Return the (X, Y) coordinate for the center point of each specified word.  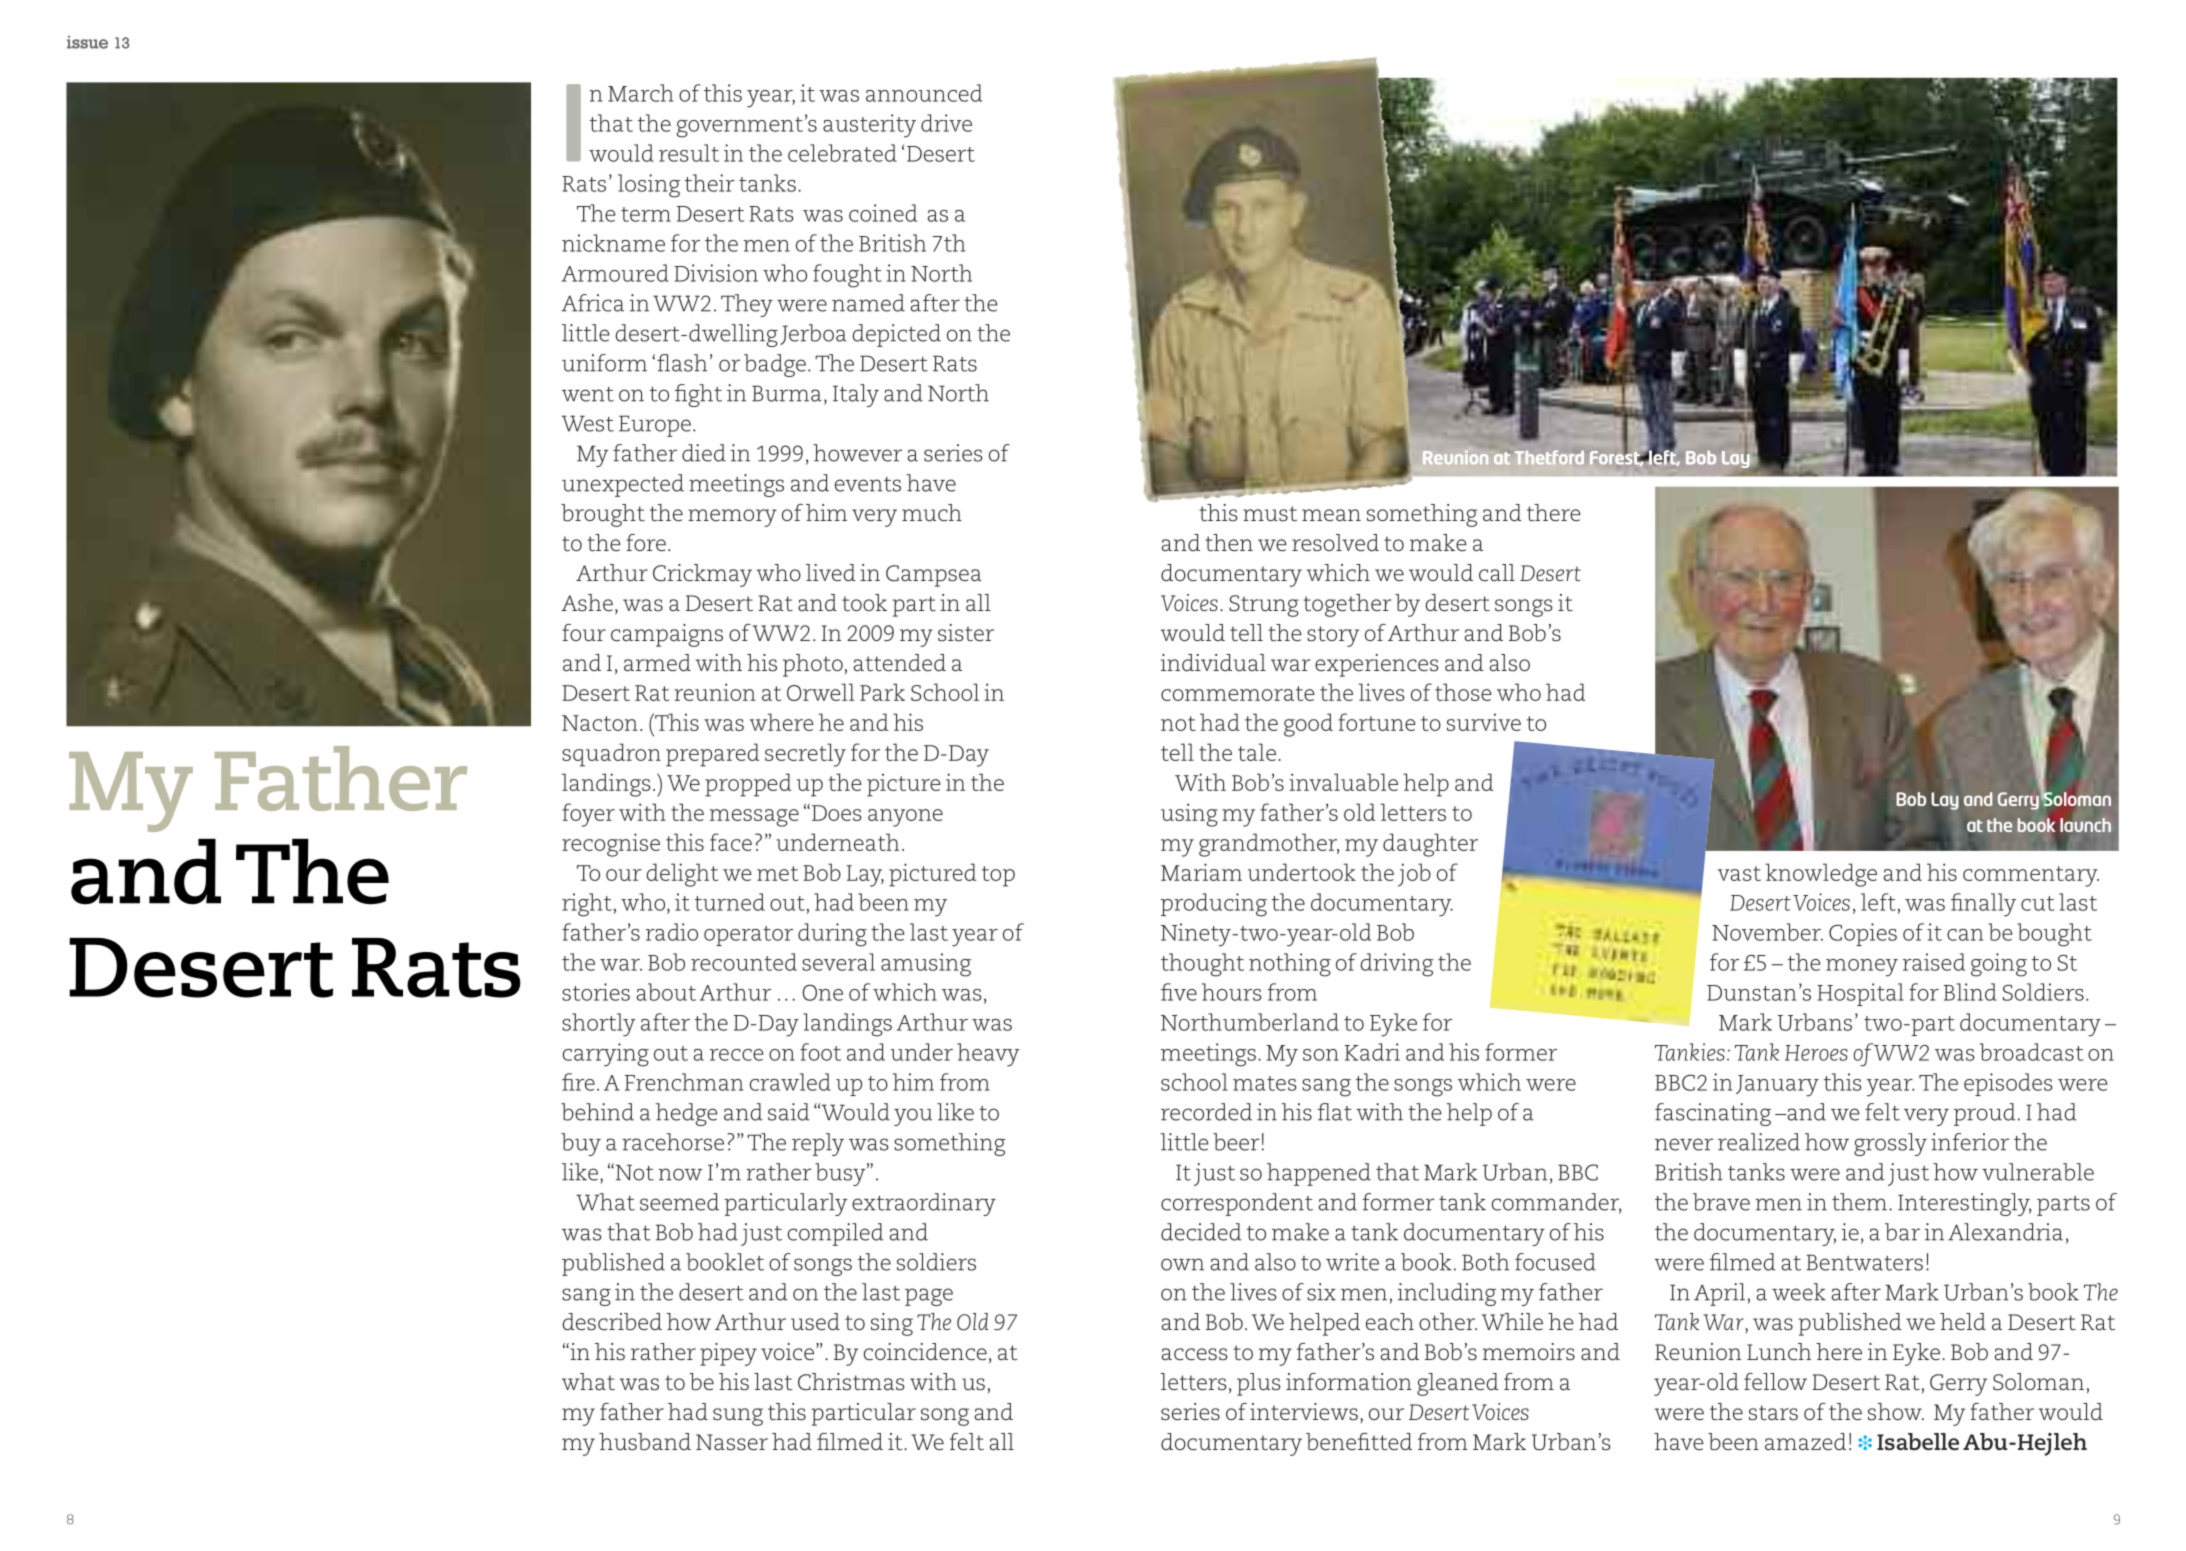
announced (924, 93)
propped (748, 785)
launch (2084, 826)
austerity (869, 126)
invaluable (1343, 782)
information (1349, 1381)
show (1896, 1412)
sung (738, 1417)
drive (946, 123)
